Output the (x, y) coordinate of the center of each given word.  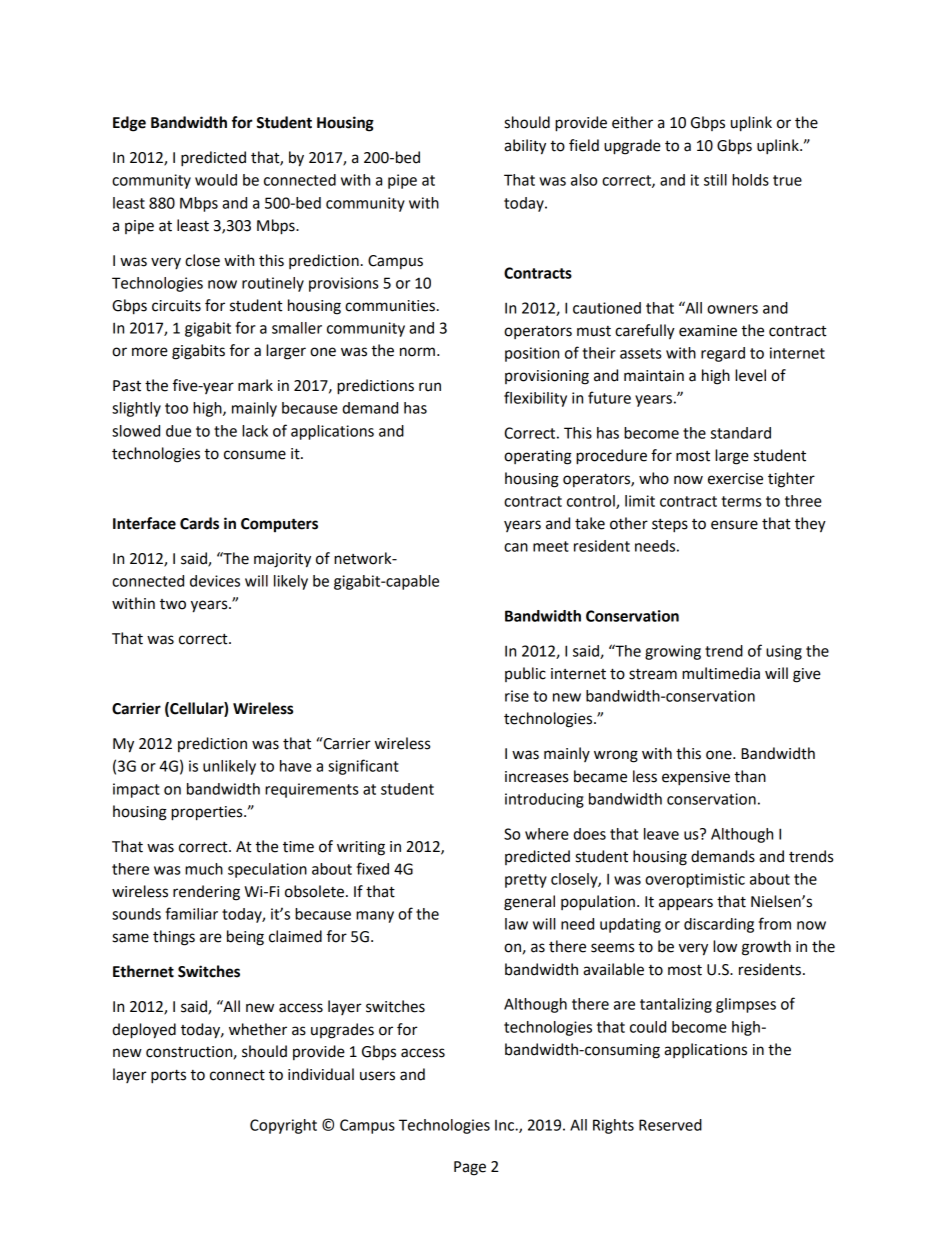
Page (470, 1168)
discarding (719, 925)
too (176, 408)
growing (673, 652)
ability (525, 147)
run (430, 387)
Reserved (670, 1125)
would (216, 180)
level (750, 375)
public (525, 674)
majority (282, 560)
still (715, 180)
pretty (526, 881)
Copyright (283, 1126)
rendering (206, 893)
